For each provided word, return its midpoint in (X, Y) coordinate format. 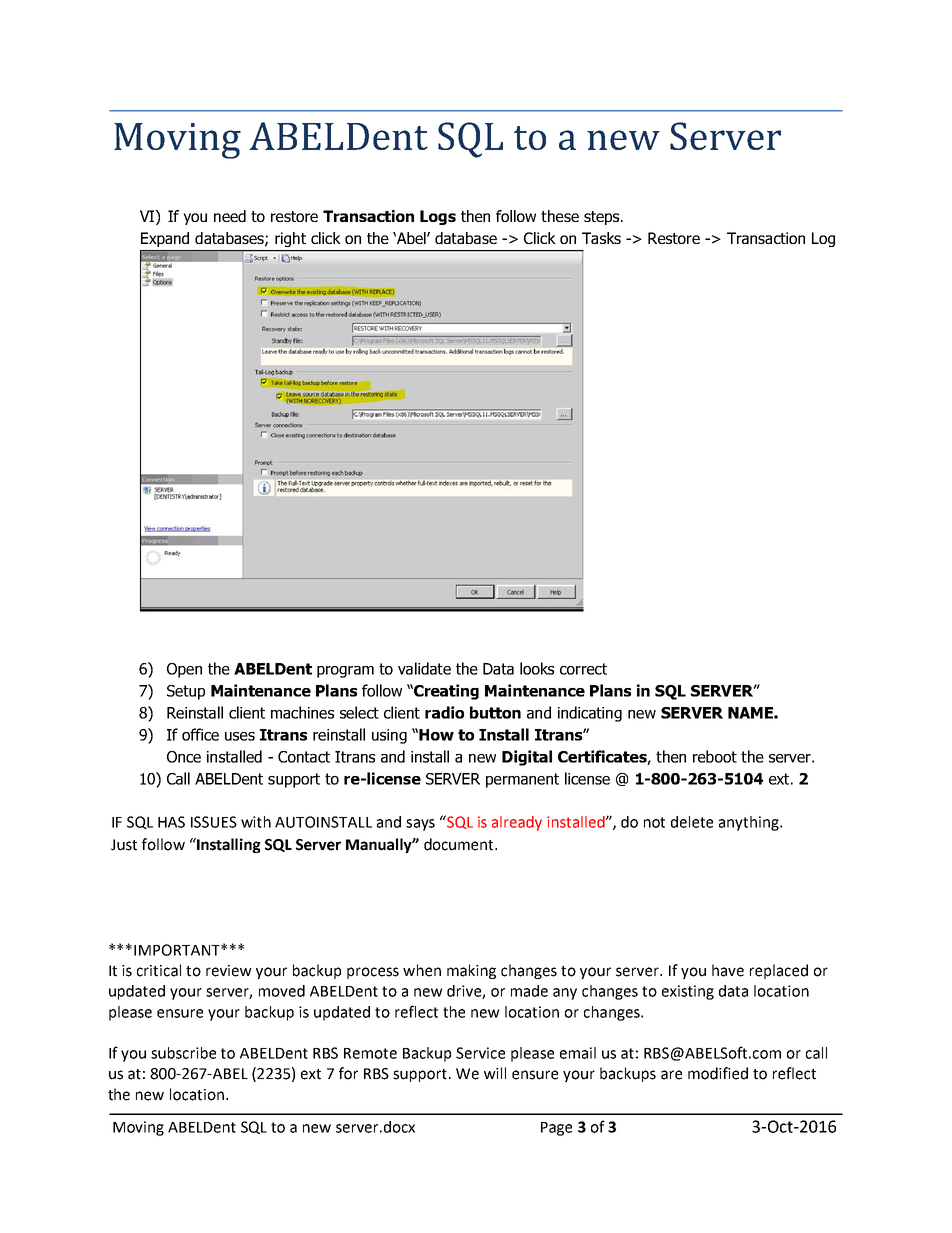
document (460, 844)
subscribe (183, 1053)
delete (692, 822)
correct (583, 669)
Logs (438, 217)
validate (424, 668)
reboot (715, 756)
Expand (165, 239)
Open (184, 670)
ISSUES (214, 822)
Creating (445, 692)
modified (718, 1073)
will (495, 1073)
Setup (186, 692)
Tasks (601, 238)
